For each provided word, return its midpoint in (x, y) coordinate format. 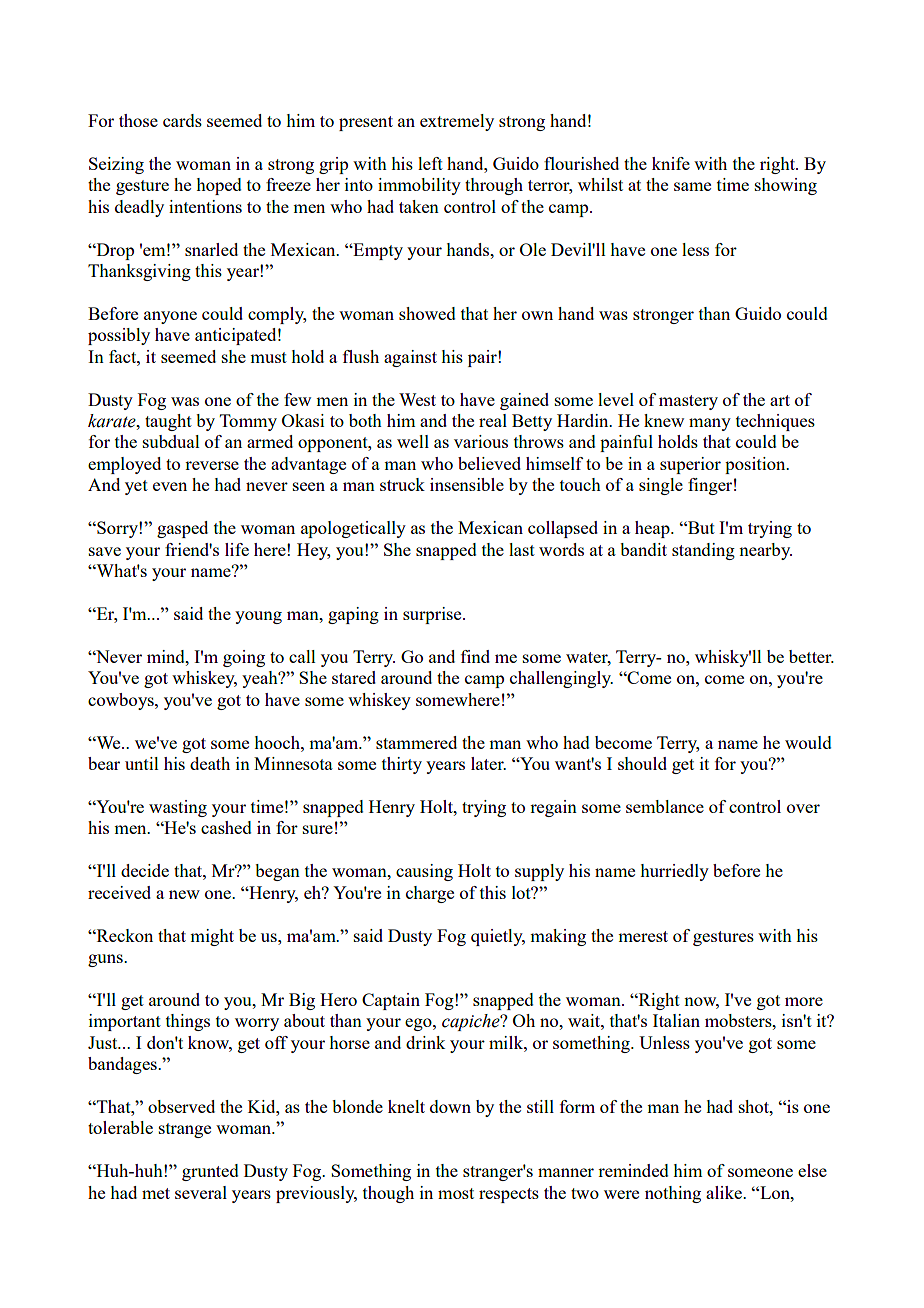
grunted (210, 1172)
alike (725, 1192)
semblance (665, 806)
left (430, 163)
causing (424, 872)
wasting (178, 808)
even (170, 486)
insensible (467, 484)
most (456, 1193)
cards (182, 120)
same (692, 186)
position (756, 465)
